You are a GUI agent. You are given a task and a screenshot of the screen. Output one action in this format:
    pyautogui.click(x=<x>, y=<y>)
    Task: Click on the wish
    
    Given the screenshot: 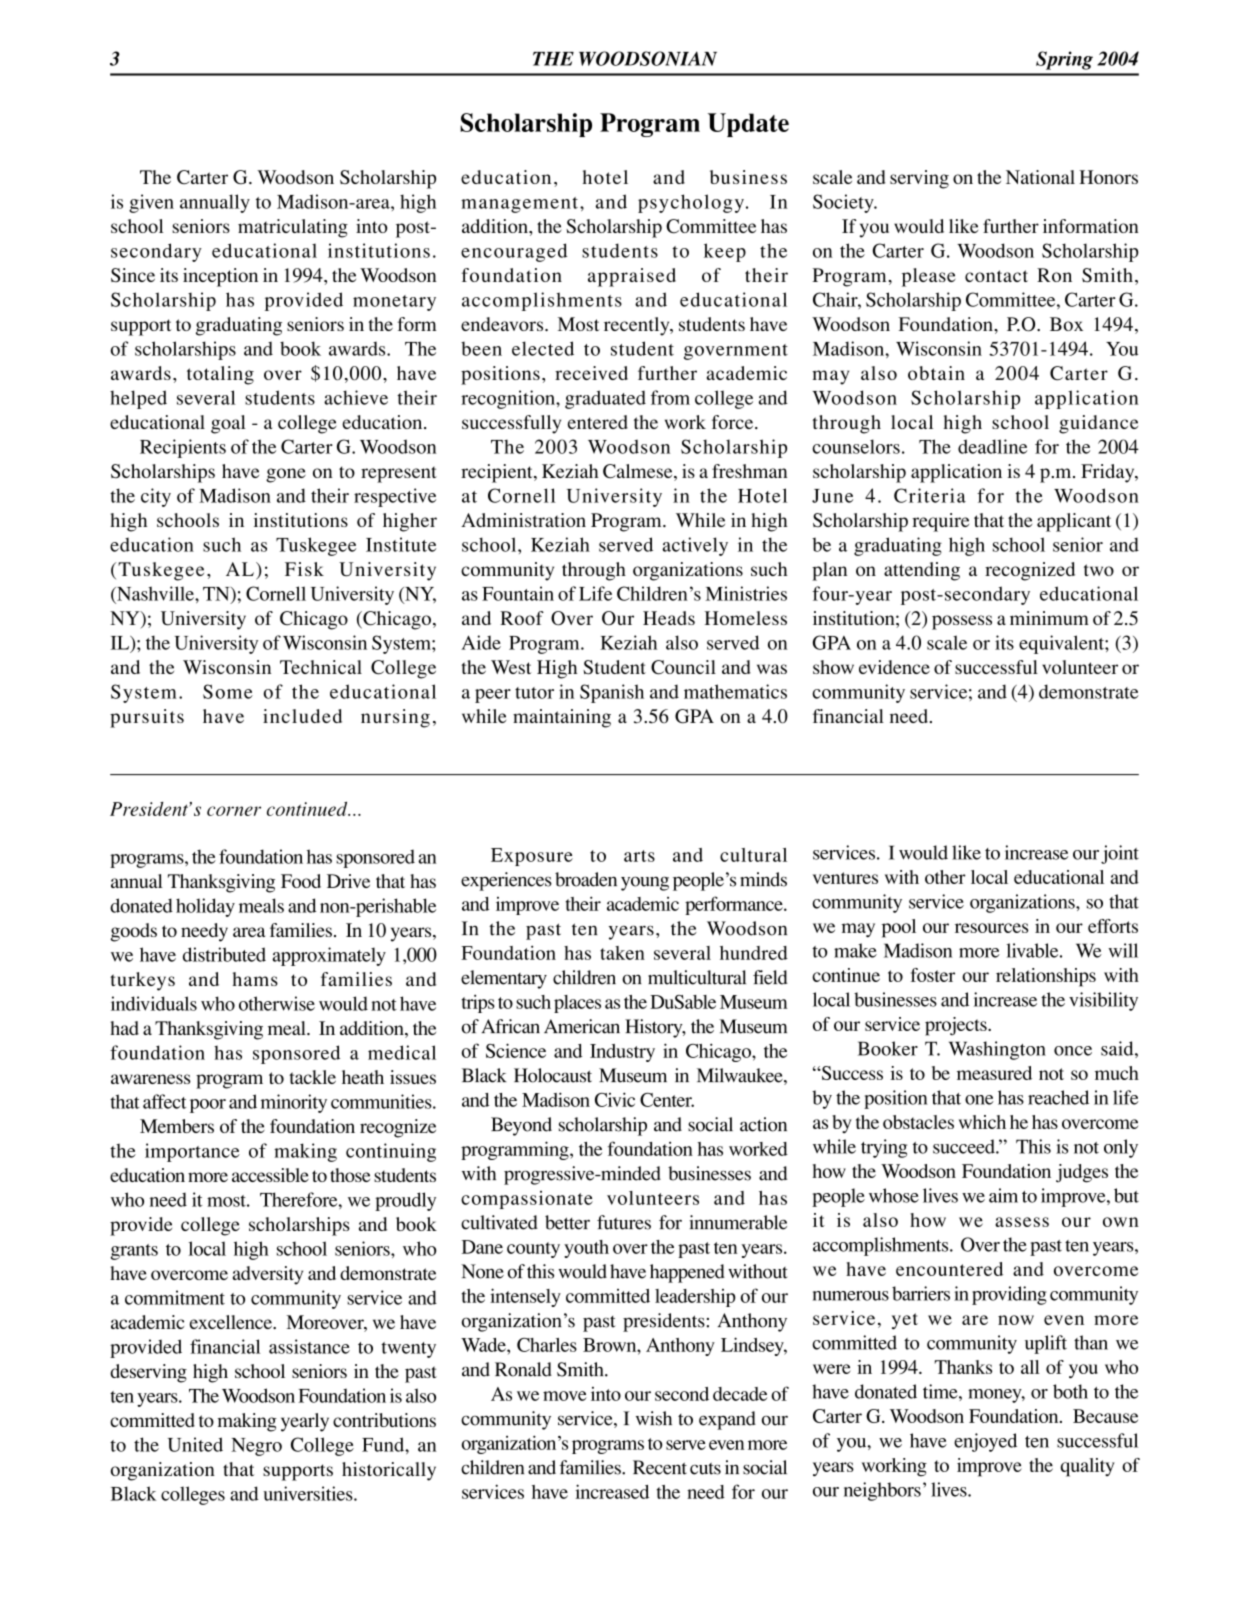 What is the action you would take?
    pyautogui.click(x=654, y=1418)
